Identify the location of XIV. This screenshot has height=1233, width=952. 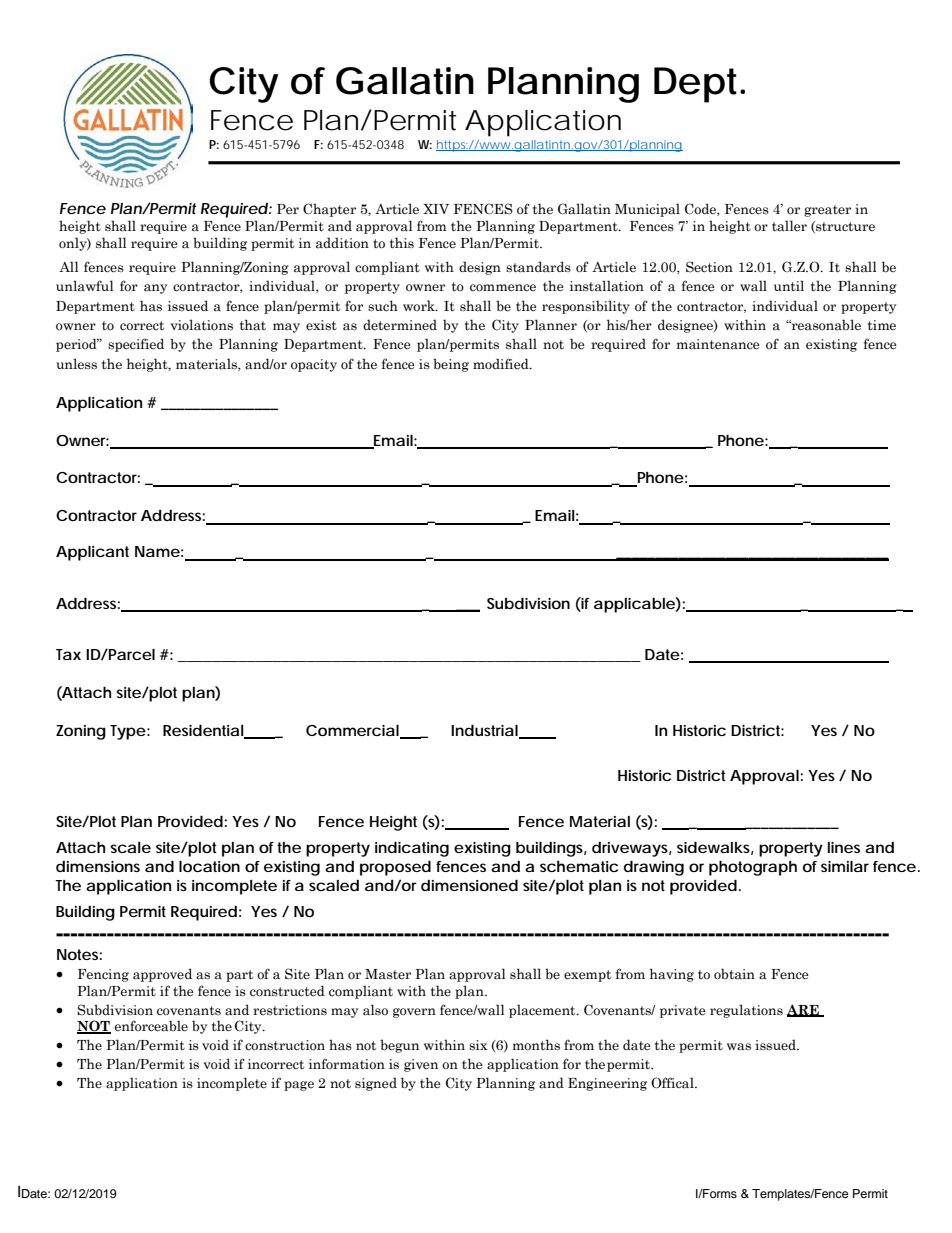
(436, 209).
